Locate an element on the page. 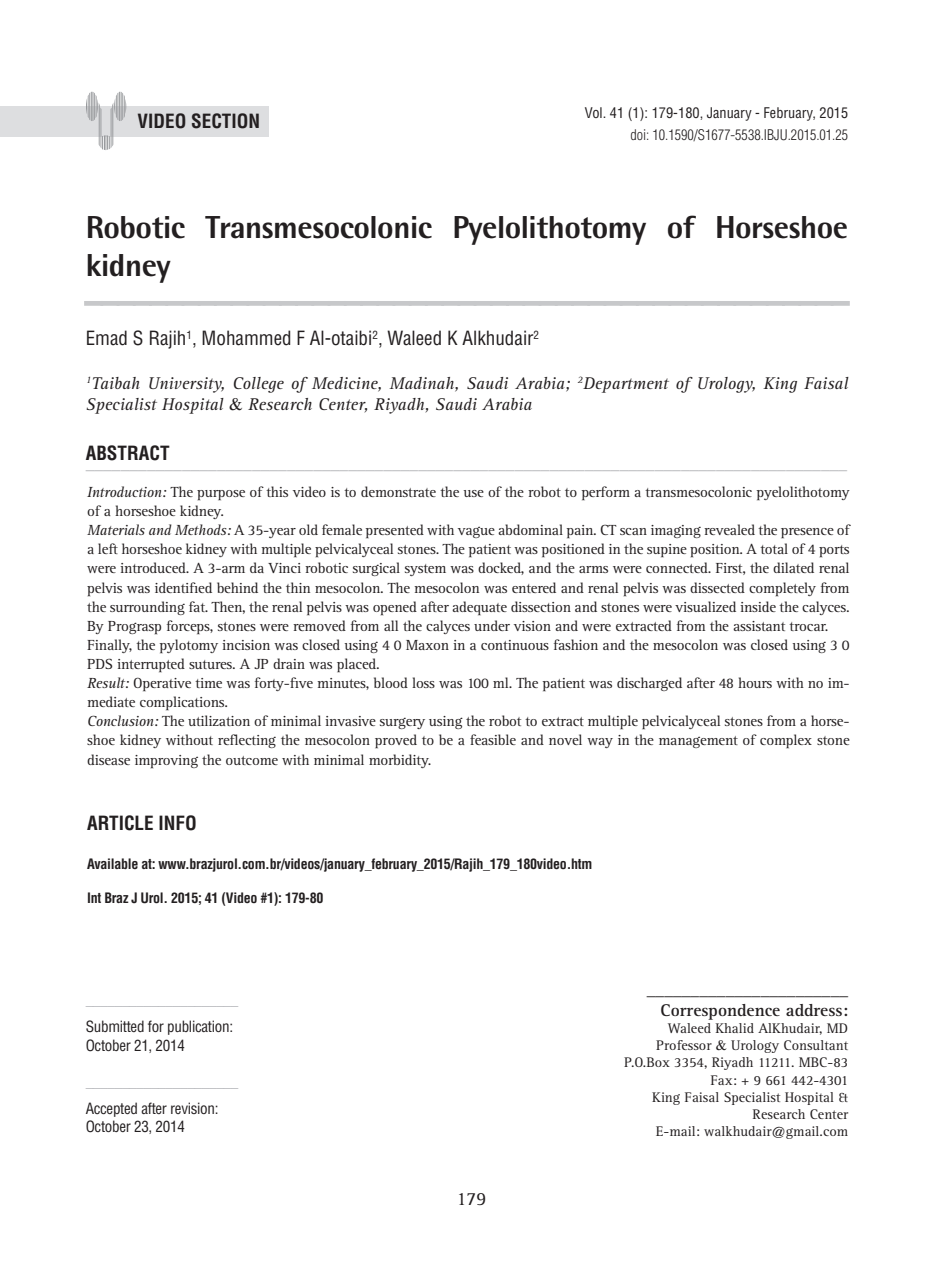 The height and width of the page is (1273, 952). improving is located at coordinates (166, 762).
